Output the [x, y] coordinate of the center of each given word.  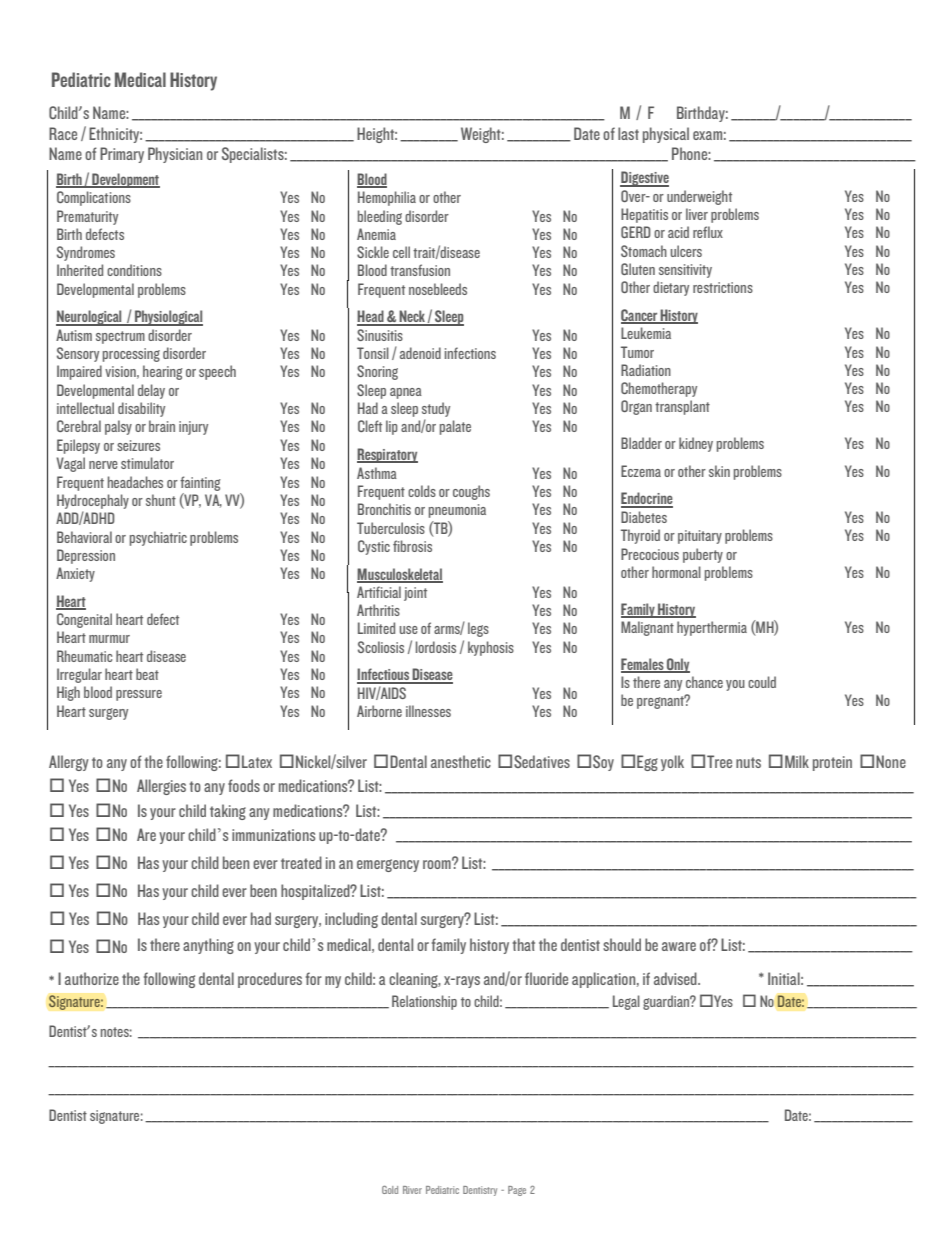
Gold [390, 1190]
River [412, 1190]
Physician [175, 155]
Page [517, 1191]
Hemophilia [387, 198]
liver [697, 214]
